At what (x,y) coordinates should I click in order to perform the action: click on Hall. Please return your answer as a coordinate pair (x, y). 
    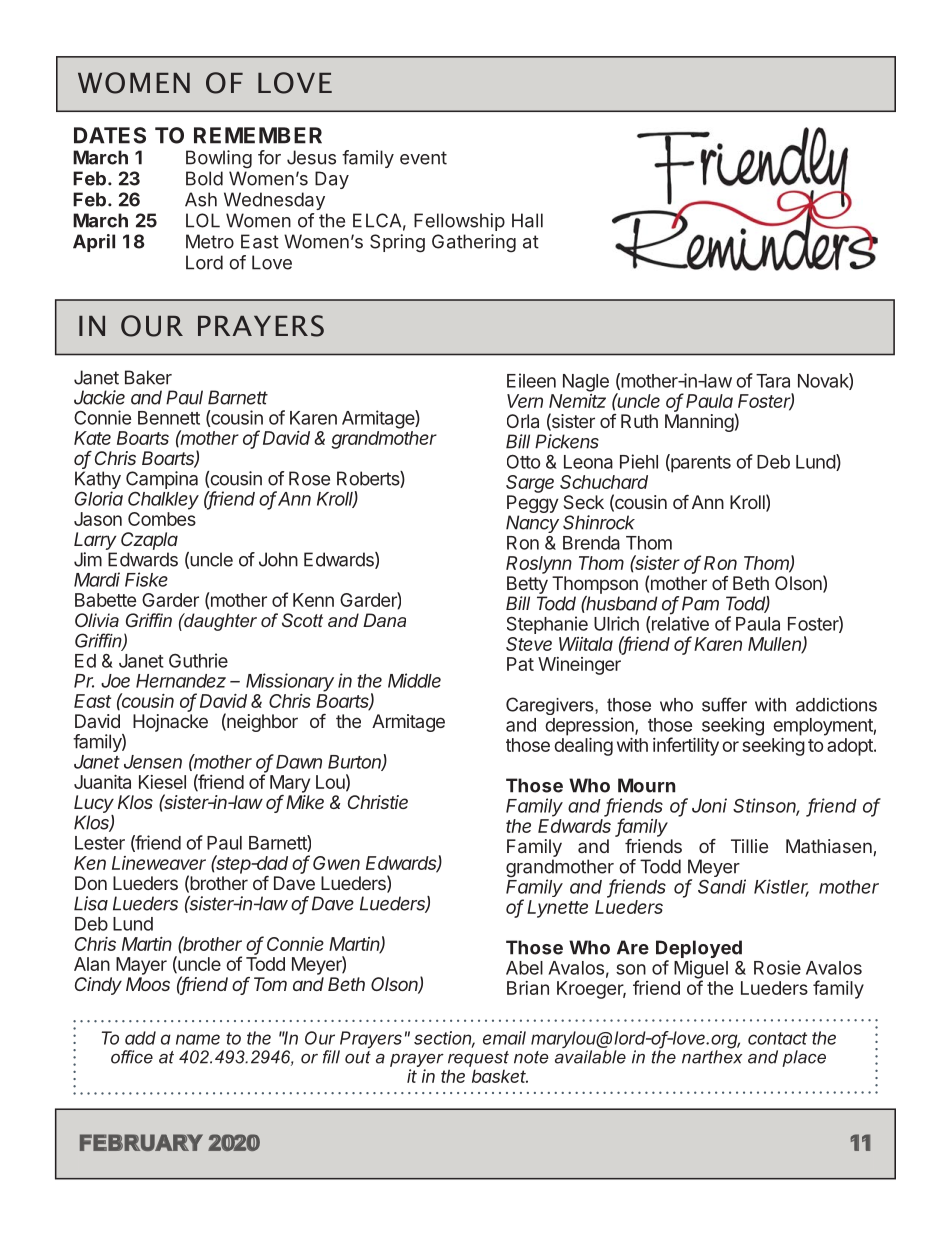
    Looking at the image, I should click on (527, 220).
